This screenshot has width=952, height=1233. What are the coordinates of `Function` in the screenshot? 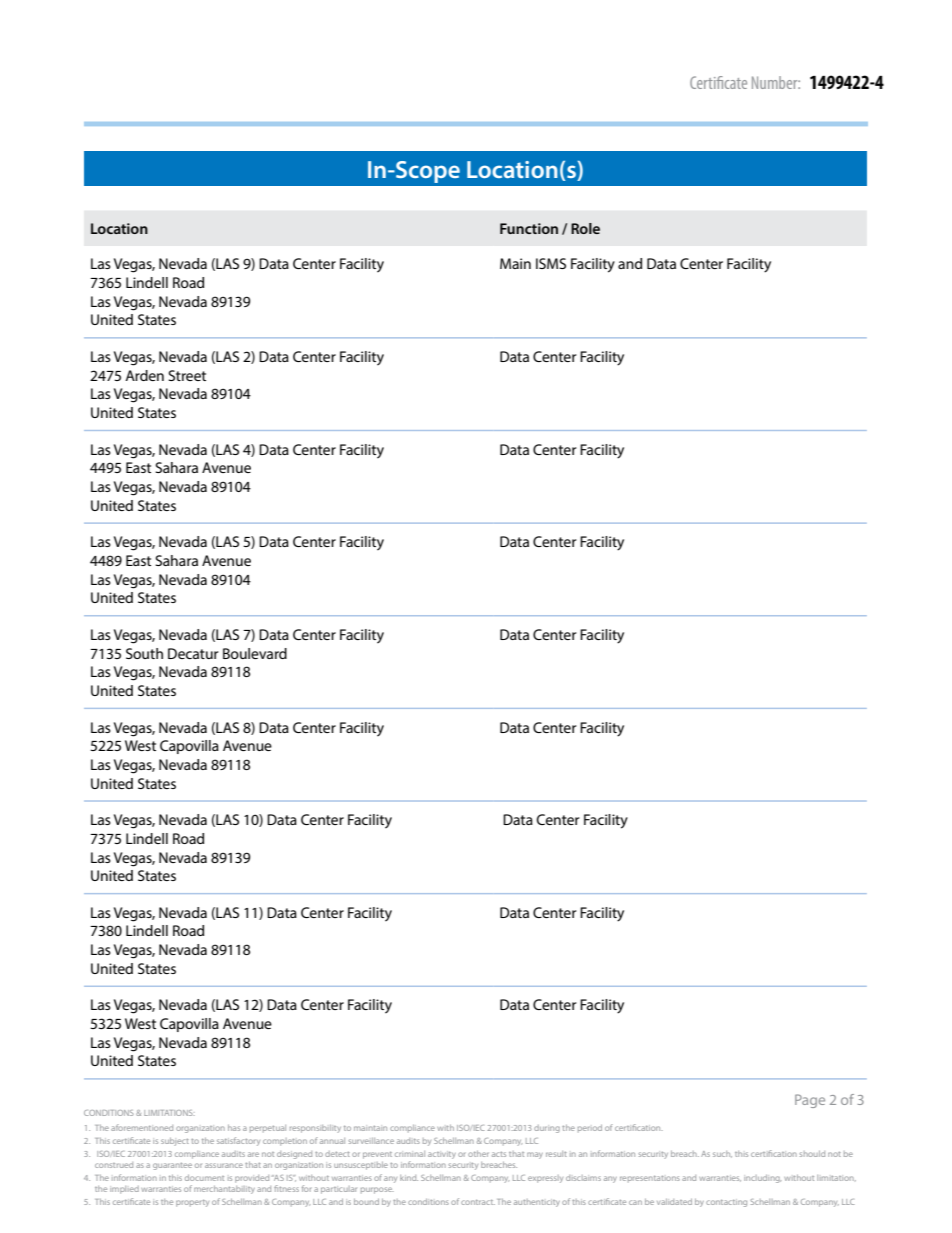 It's located at (529, 228).
